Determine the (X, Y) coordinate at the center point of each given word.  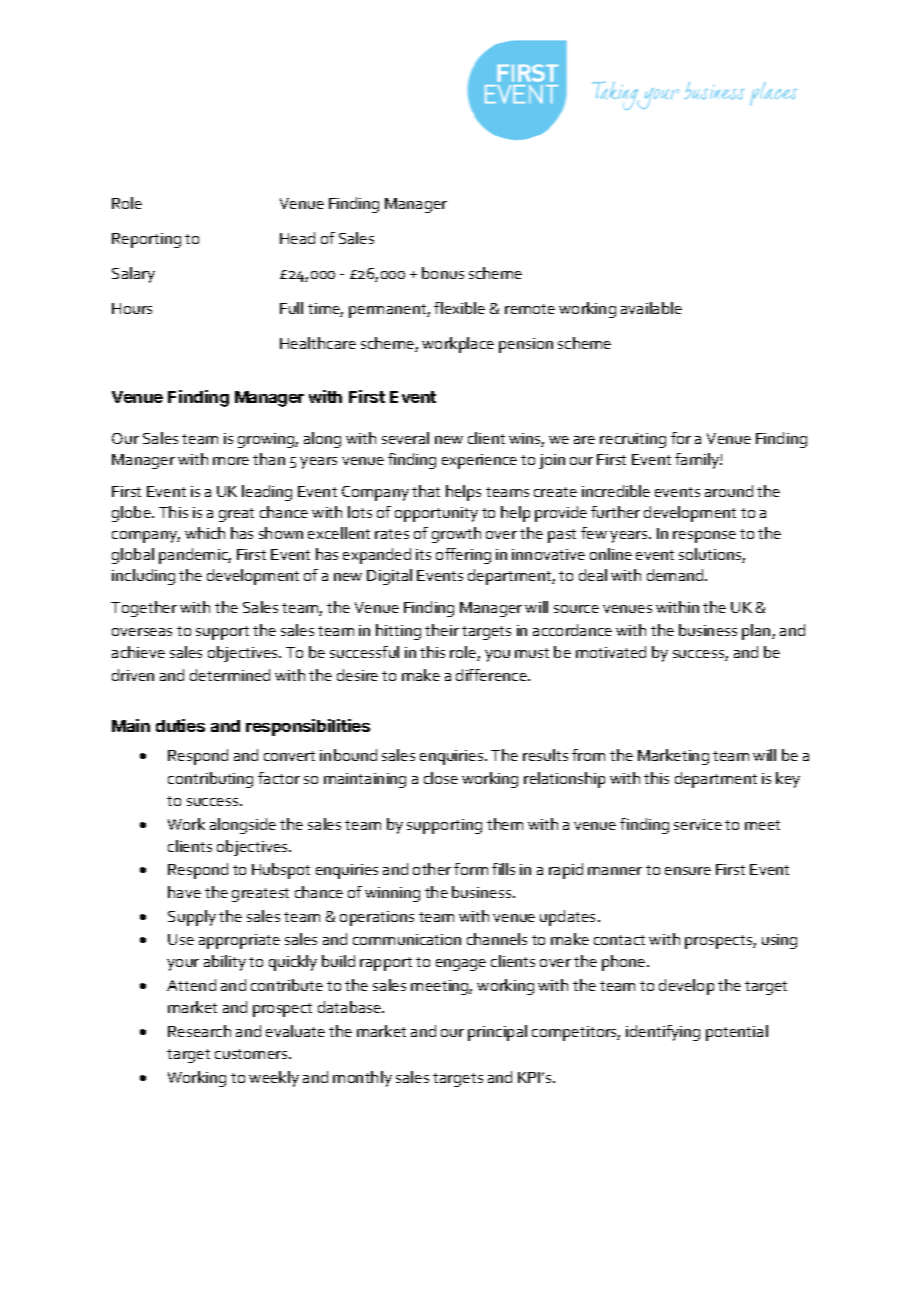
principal (497, 1033)
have (184, 892)
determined (230, 675)
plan (757, 632)
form (471, 869)
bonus (443, 273)
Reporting (146, 240)
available (651, 308)
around (729, 491)
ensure (688, 871)
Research (199, 1031)
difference (492, 675)
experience (479, 461)
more (231, 461)
